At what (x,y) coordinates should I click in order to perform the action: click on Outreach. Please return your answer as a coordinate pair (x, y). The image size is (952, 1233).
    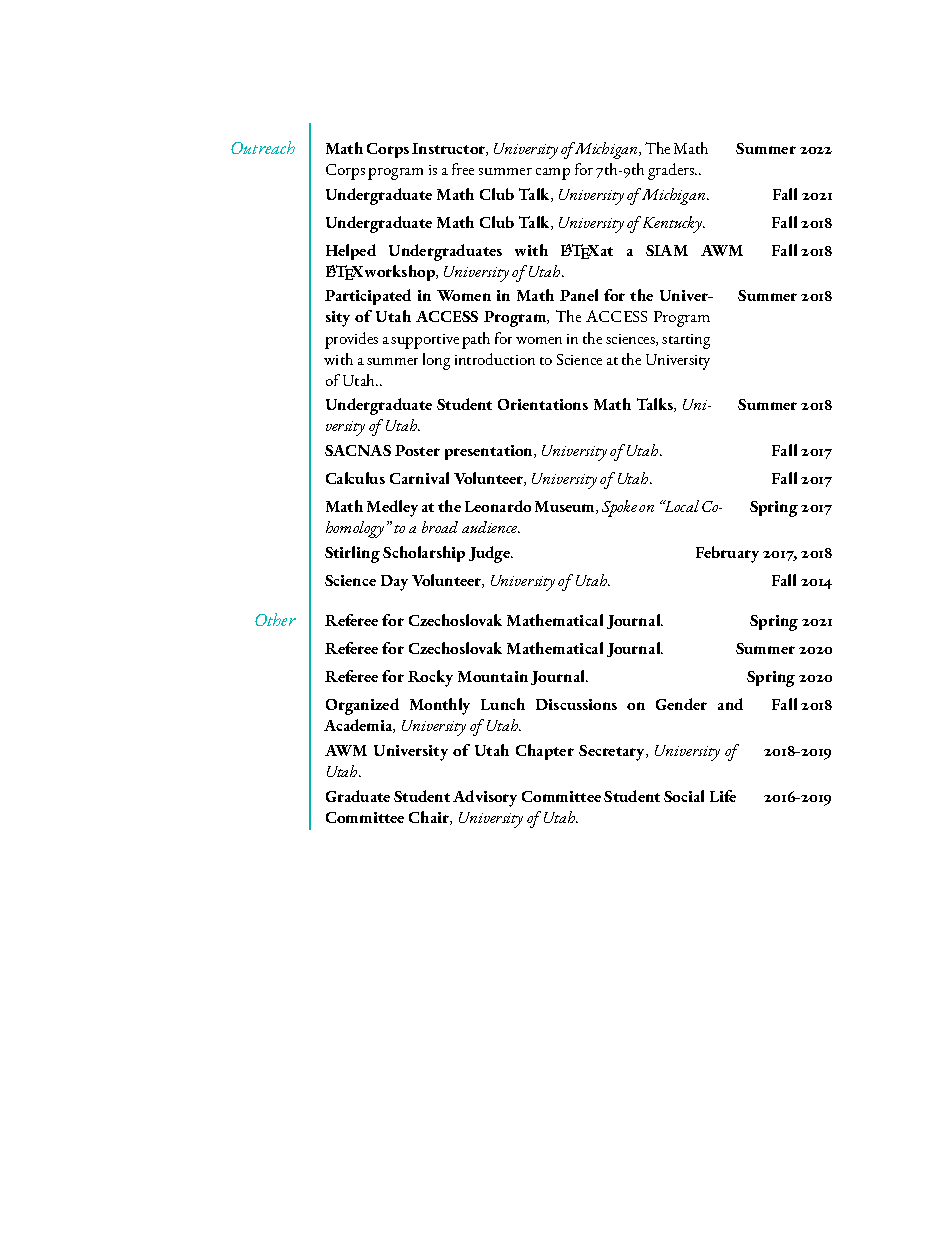
    Looking at the image, I should click on (263, 147).
